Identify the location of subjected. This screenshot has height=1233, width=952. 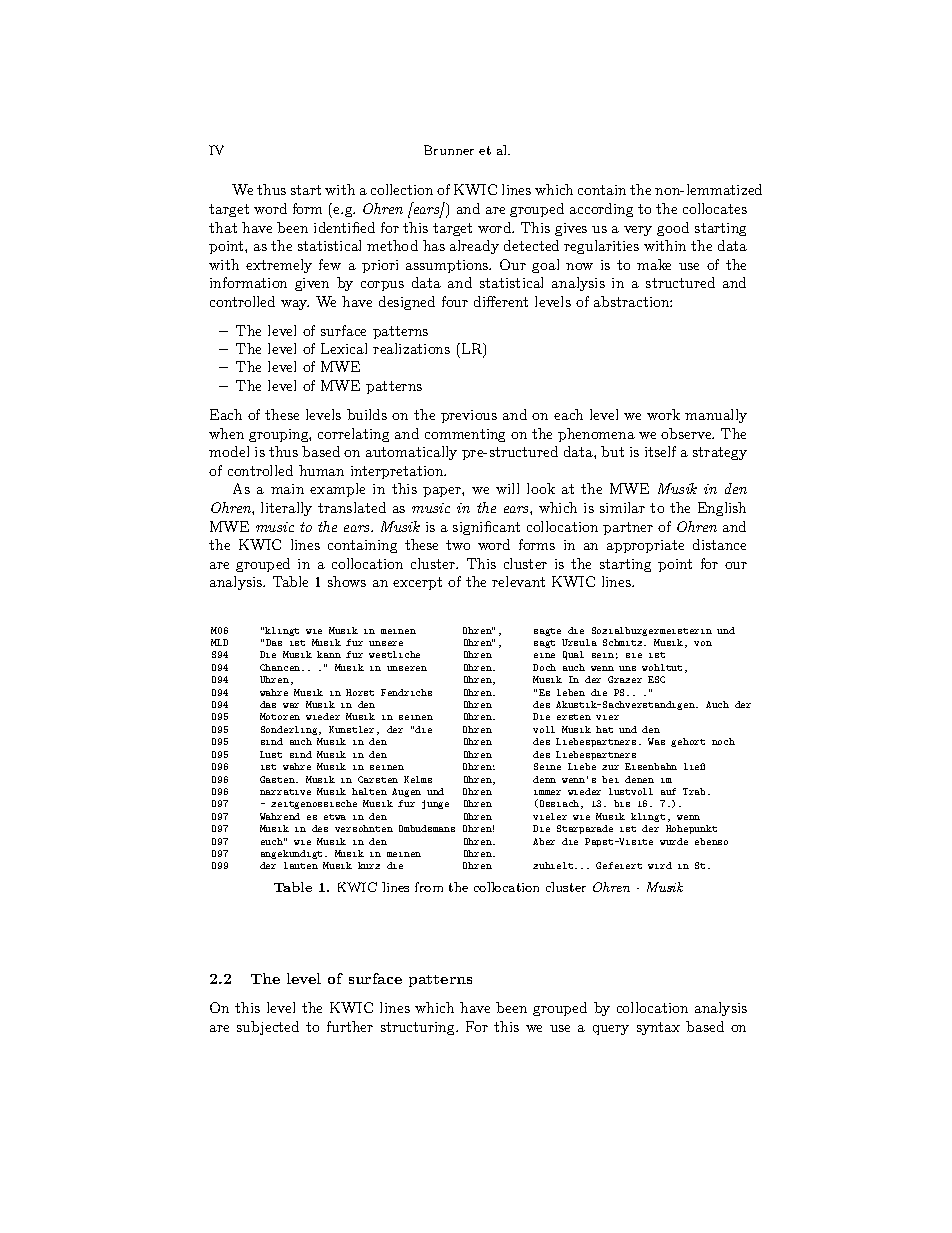
(268, 1028).
